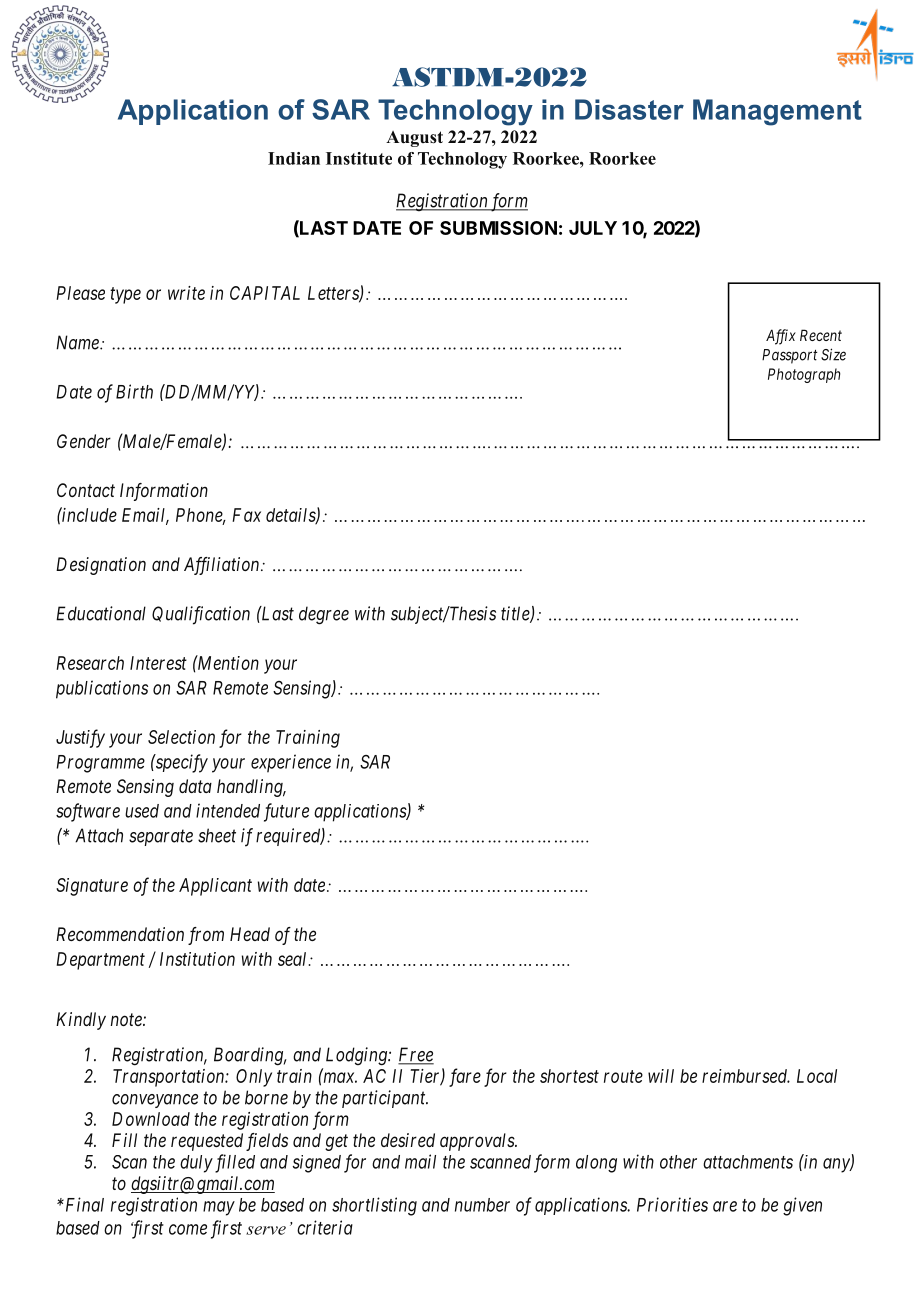 The image size is (924, 1308). What do you see at coordinates (804, 375) in the screenshot?
I see `Photograph` at bounding box center [804, 375].
